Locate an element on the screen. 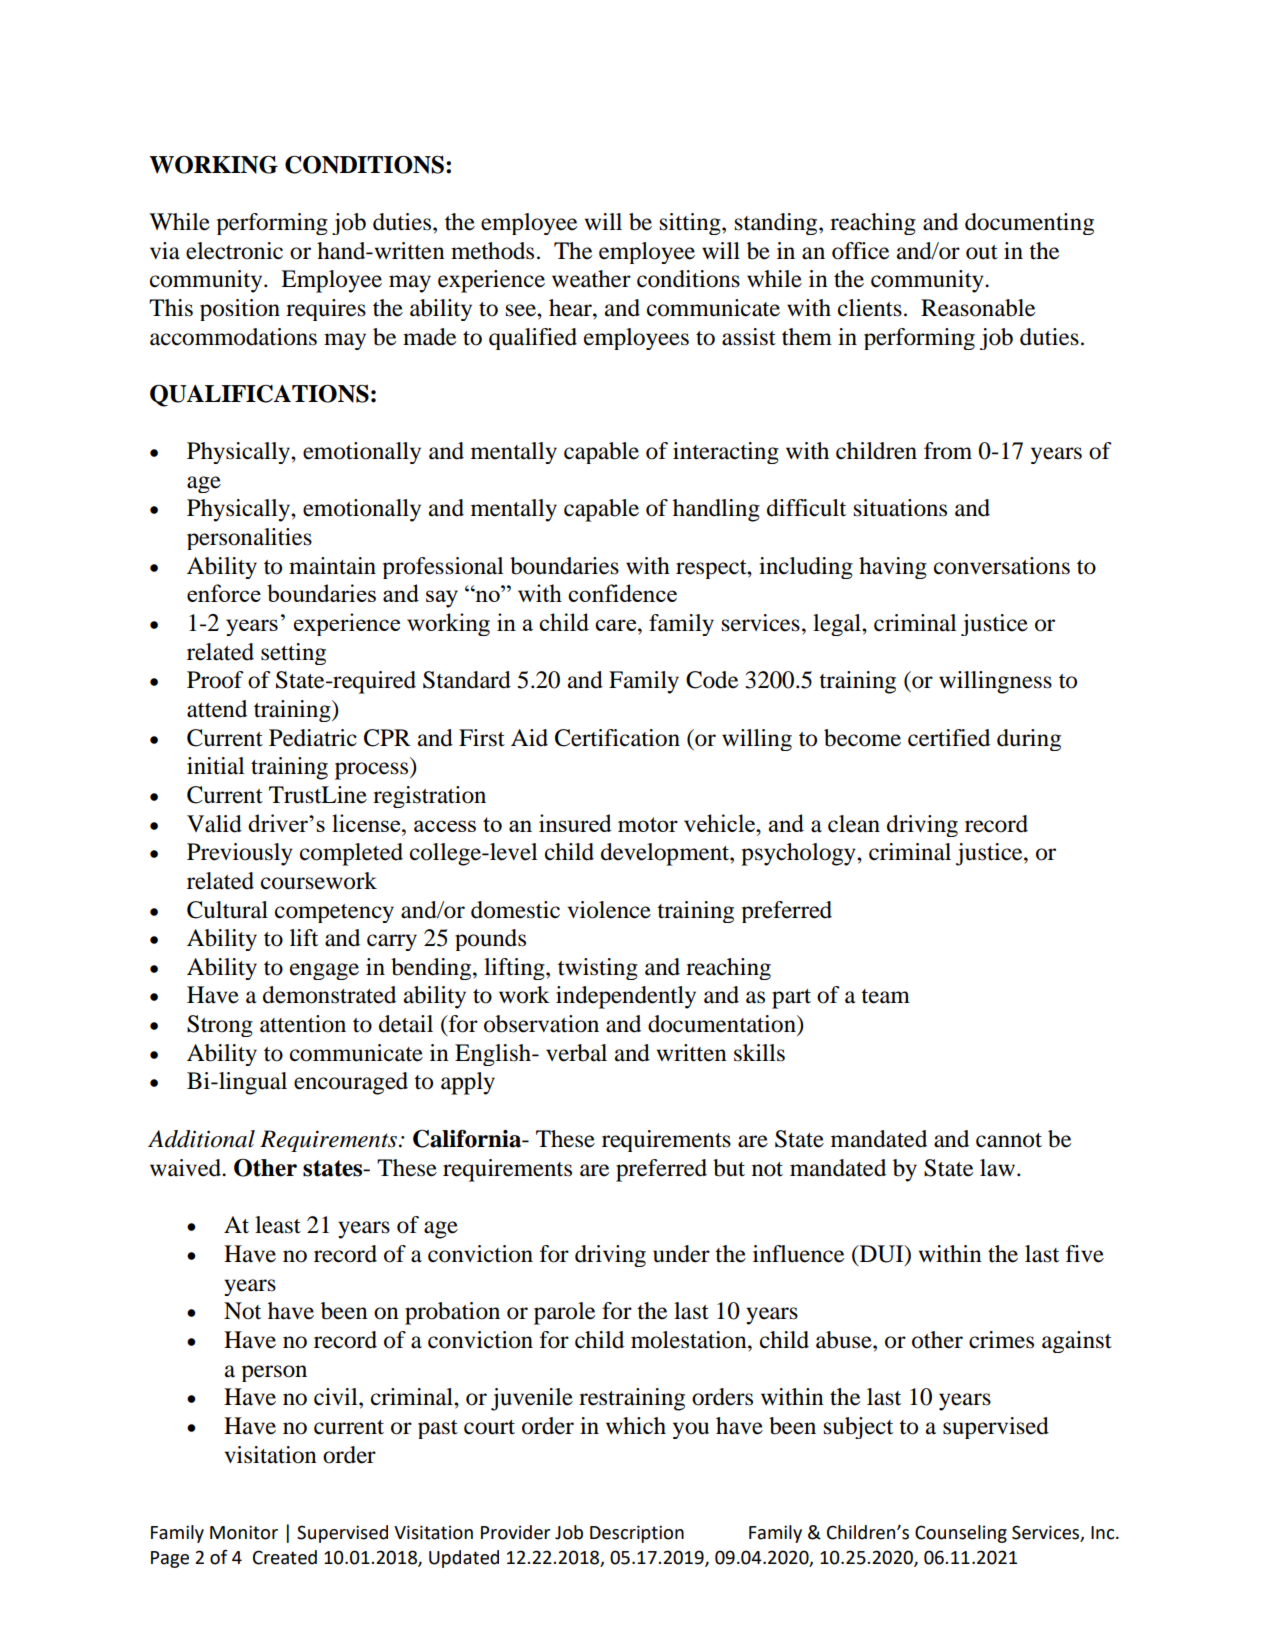 Image resolution: width=1270 pixels, height=1644 pixels. conversations is located at coordinates (1002, 566).
